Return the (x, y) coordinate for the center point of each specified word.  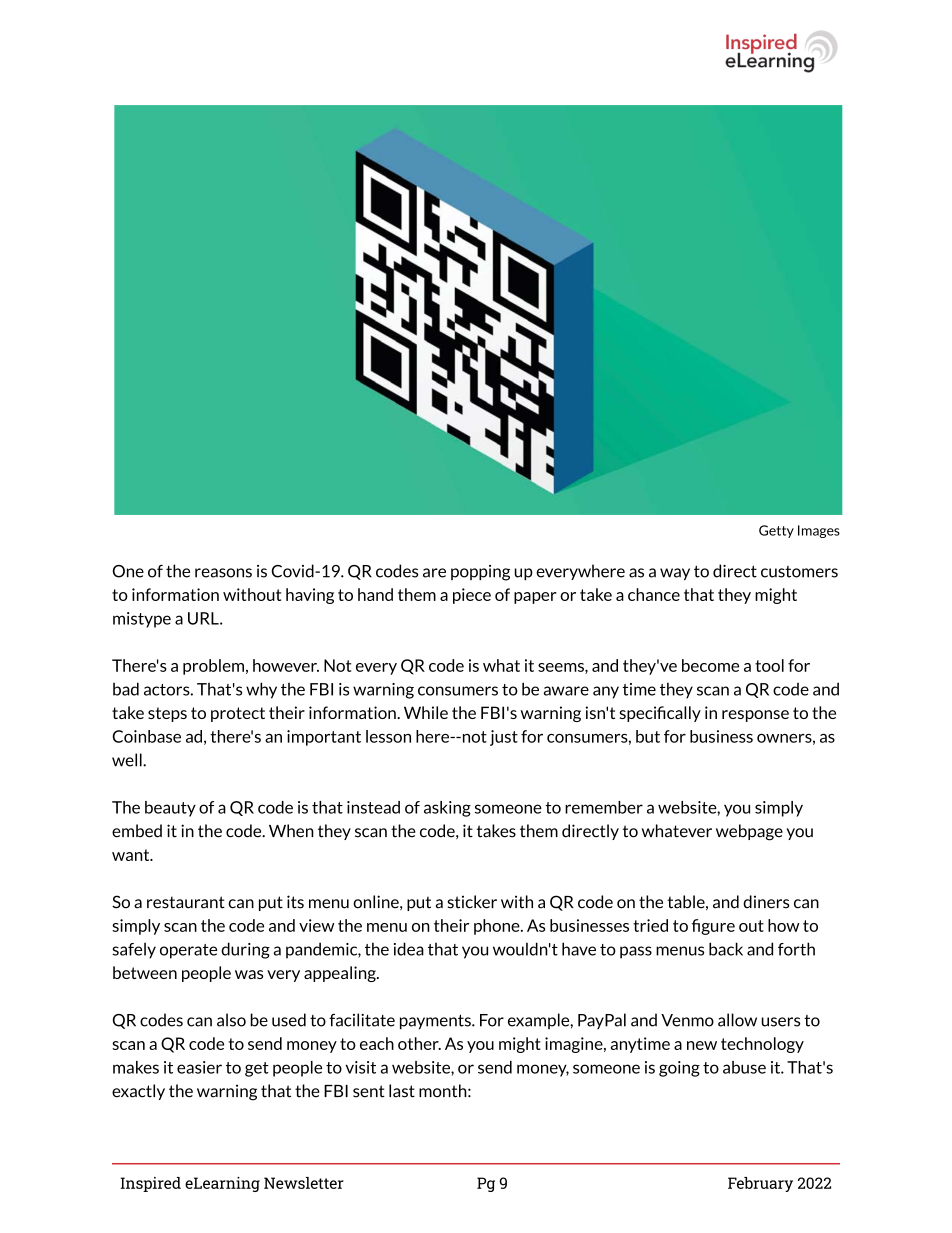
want (132, 855)
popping (480, 573)
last (402, 1091)
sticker (472, 902)
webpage (749, 832)
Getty (776, 531)
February (760, 1184)
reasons (223, 573)
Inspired (150, 1184)
